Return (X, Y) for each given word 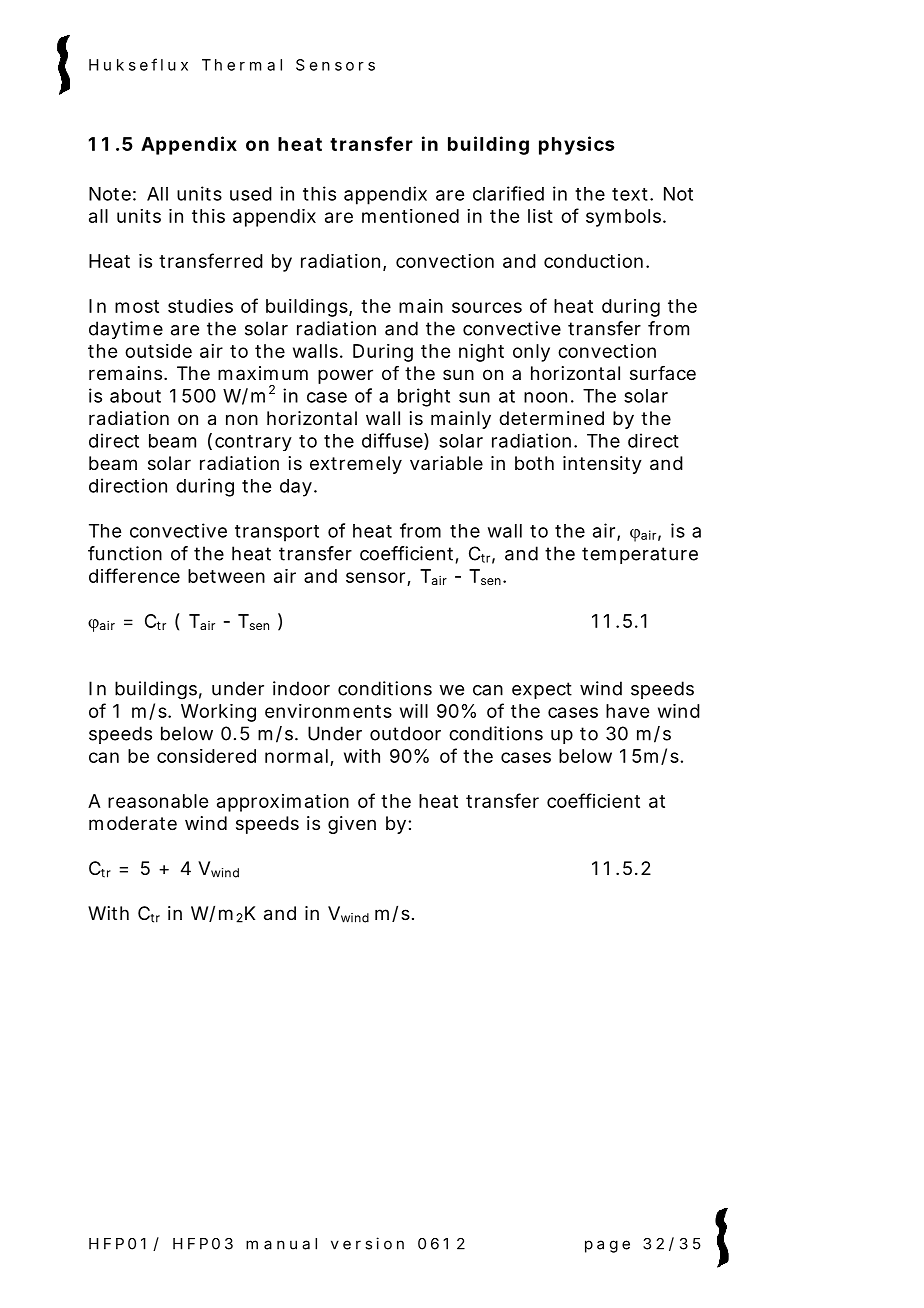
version (367, 1243)
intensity (602, 465)
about (135, 396)
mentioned (410, 216)
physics (577, 145)
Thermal (242, 65)
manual (281, 1244)
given (352, 825)
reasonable (158, 801)
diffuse (392, 440)
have (627, 711)
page (607, 1246)
